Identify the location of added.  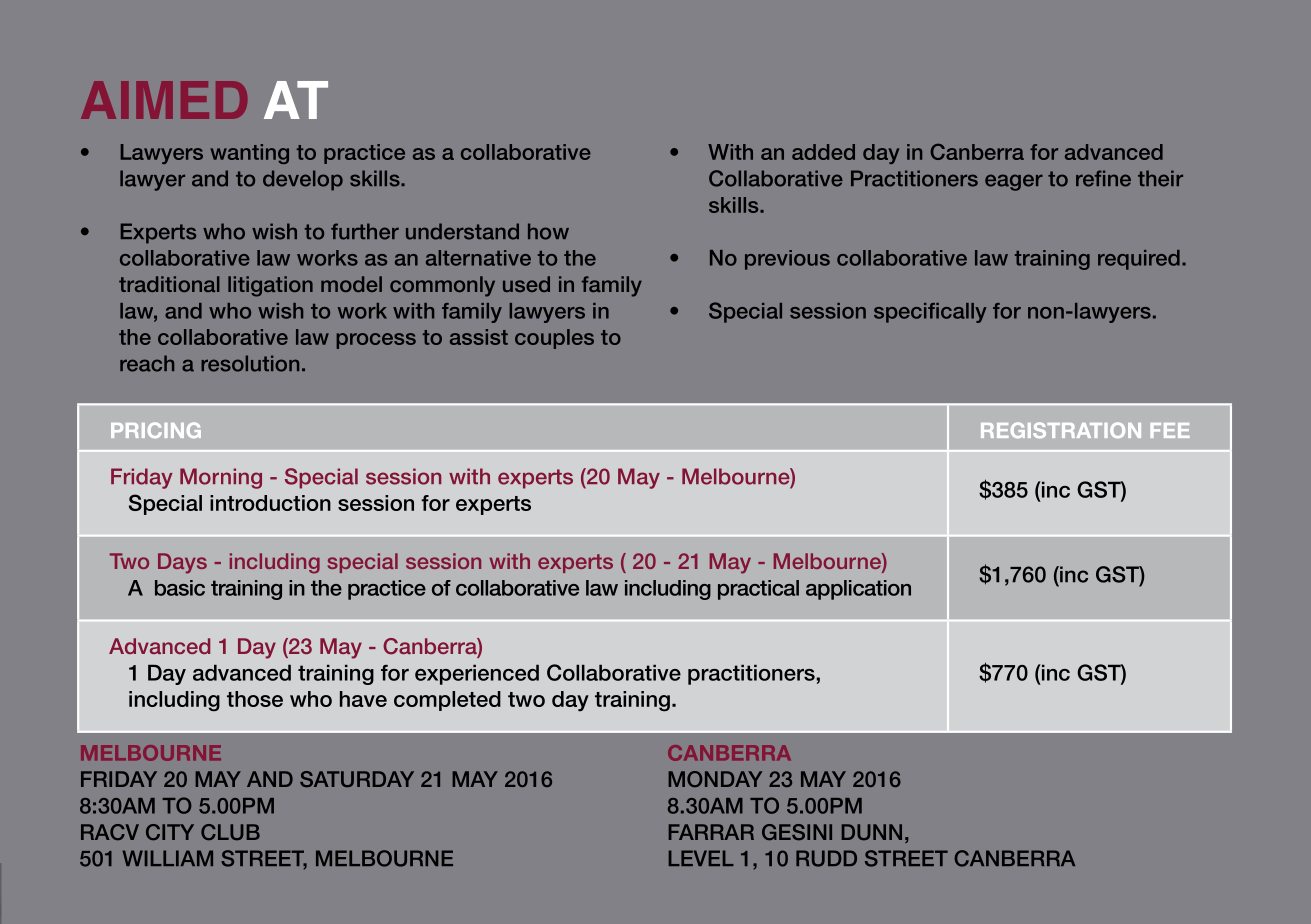
(823, 152).
